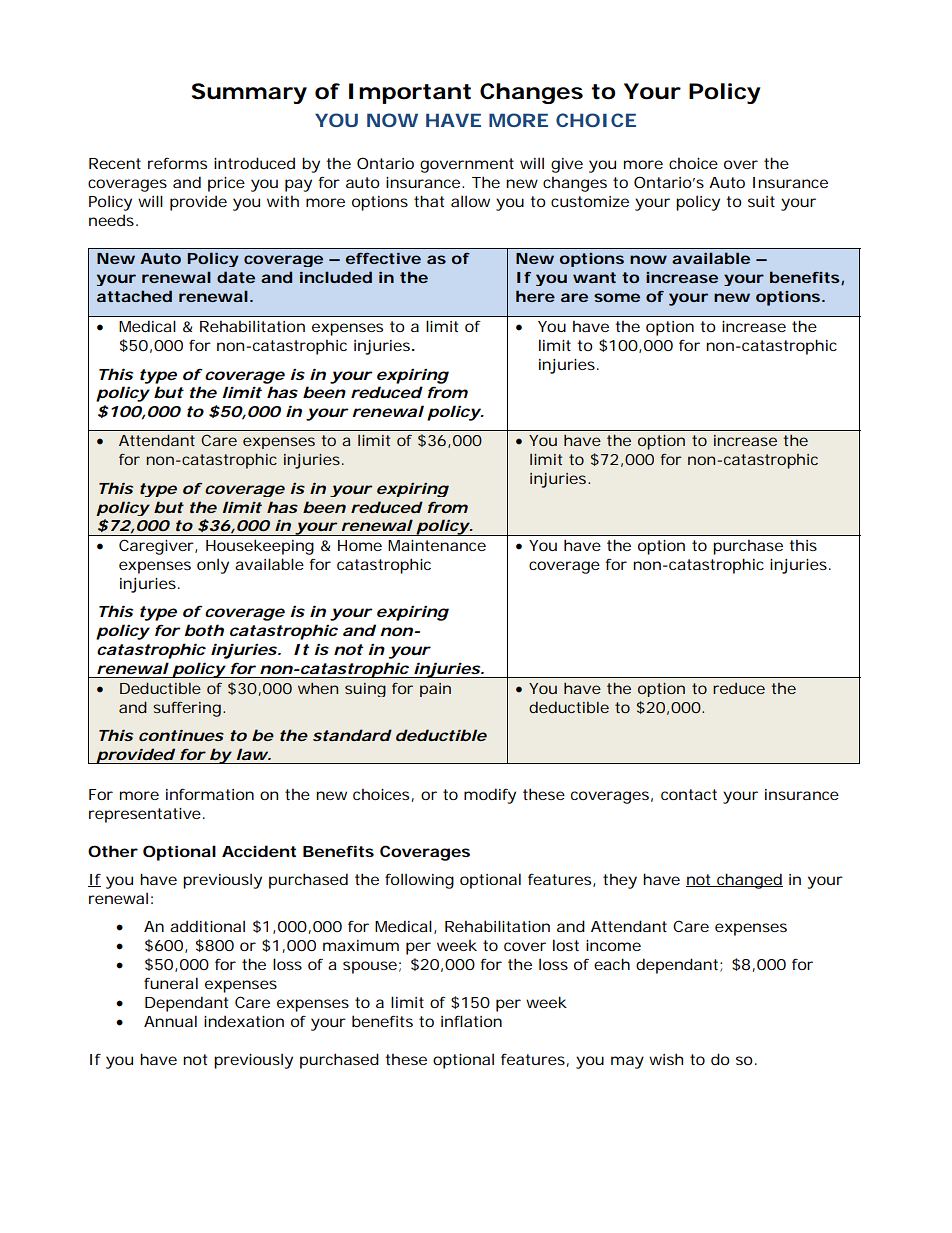  Describe the element at coordinates (259, 851) in the screenshot. I see `Accident` at that location.
